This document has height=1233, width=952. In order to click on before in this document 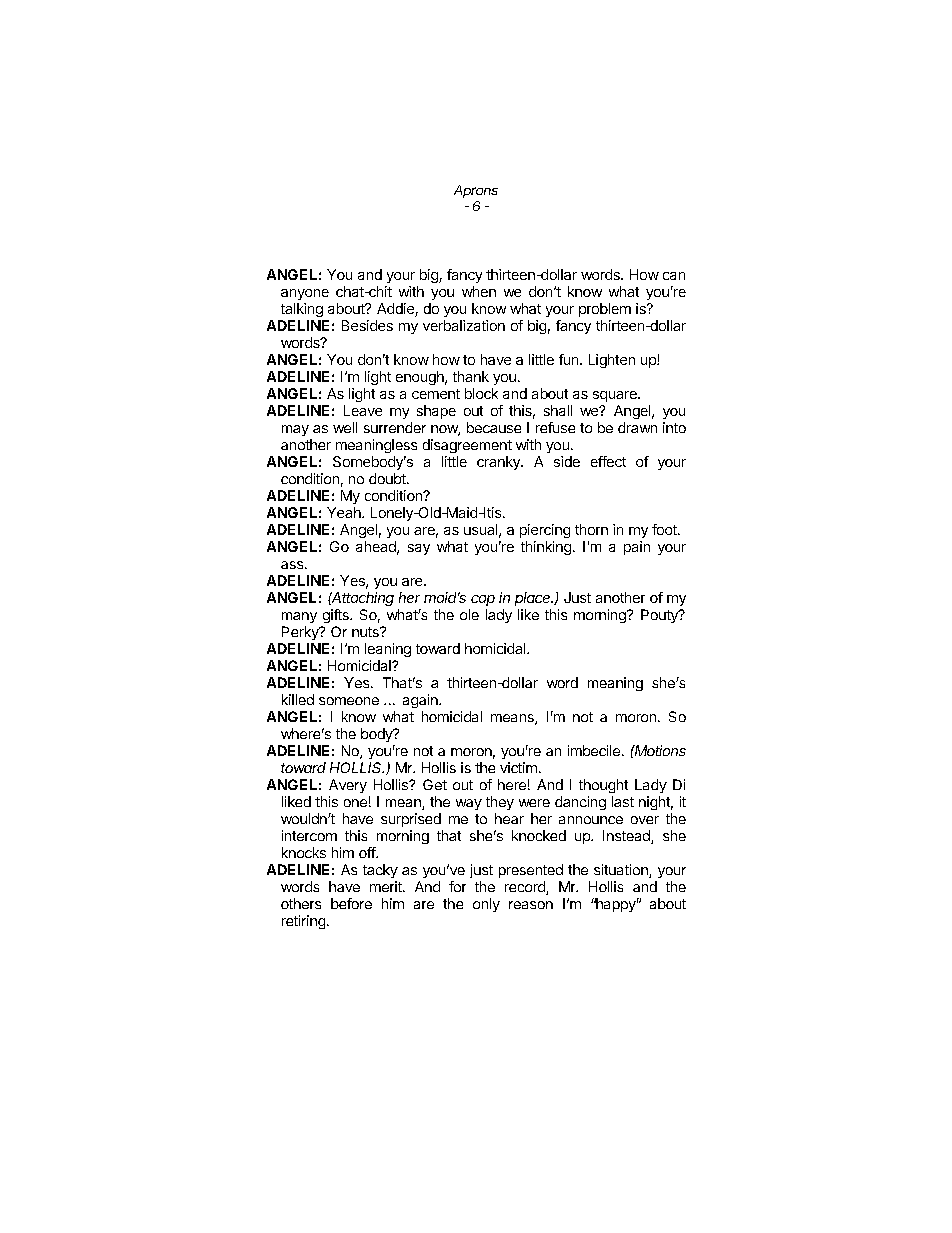, I will do `click(351, 903)`.
